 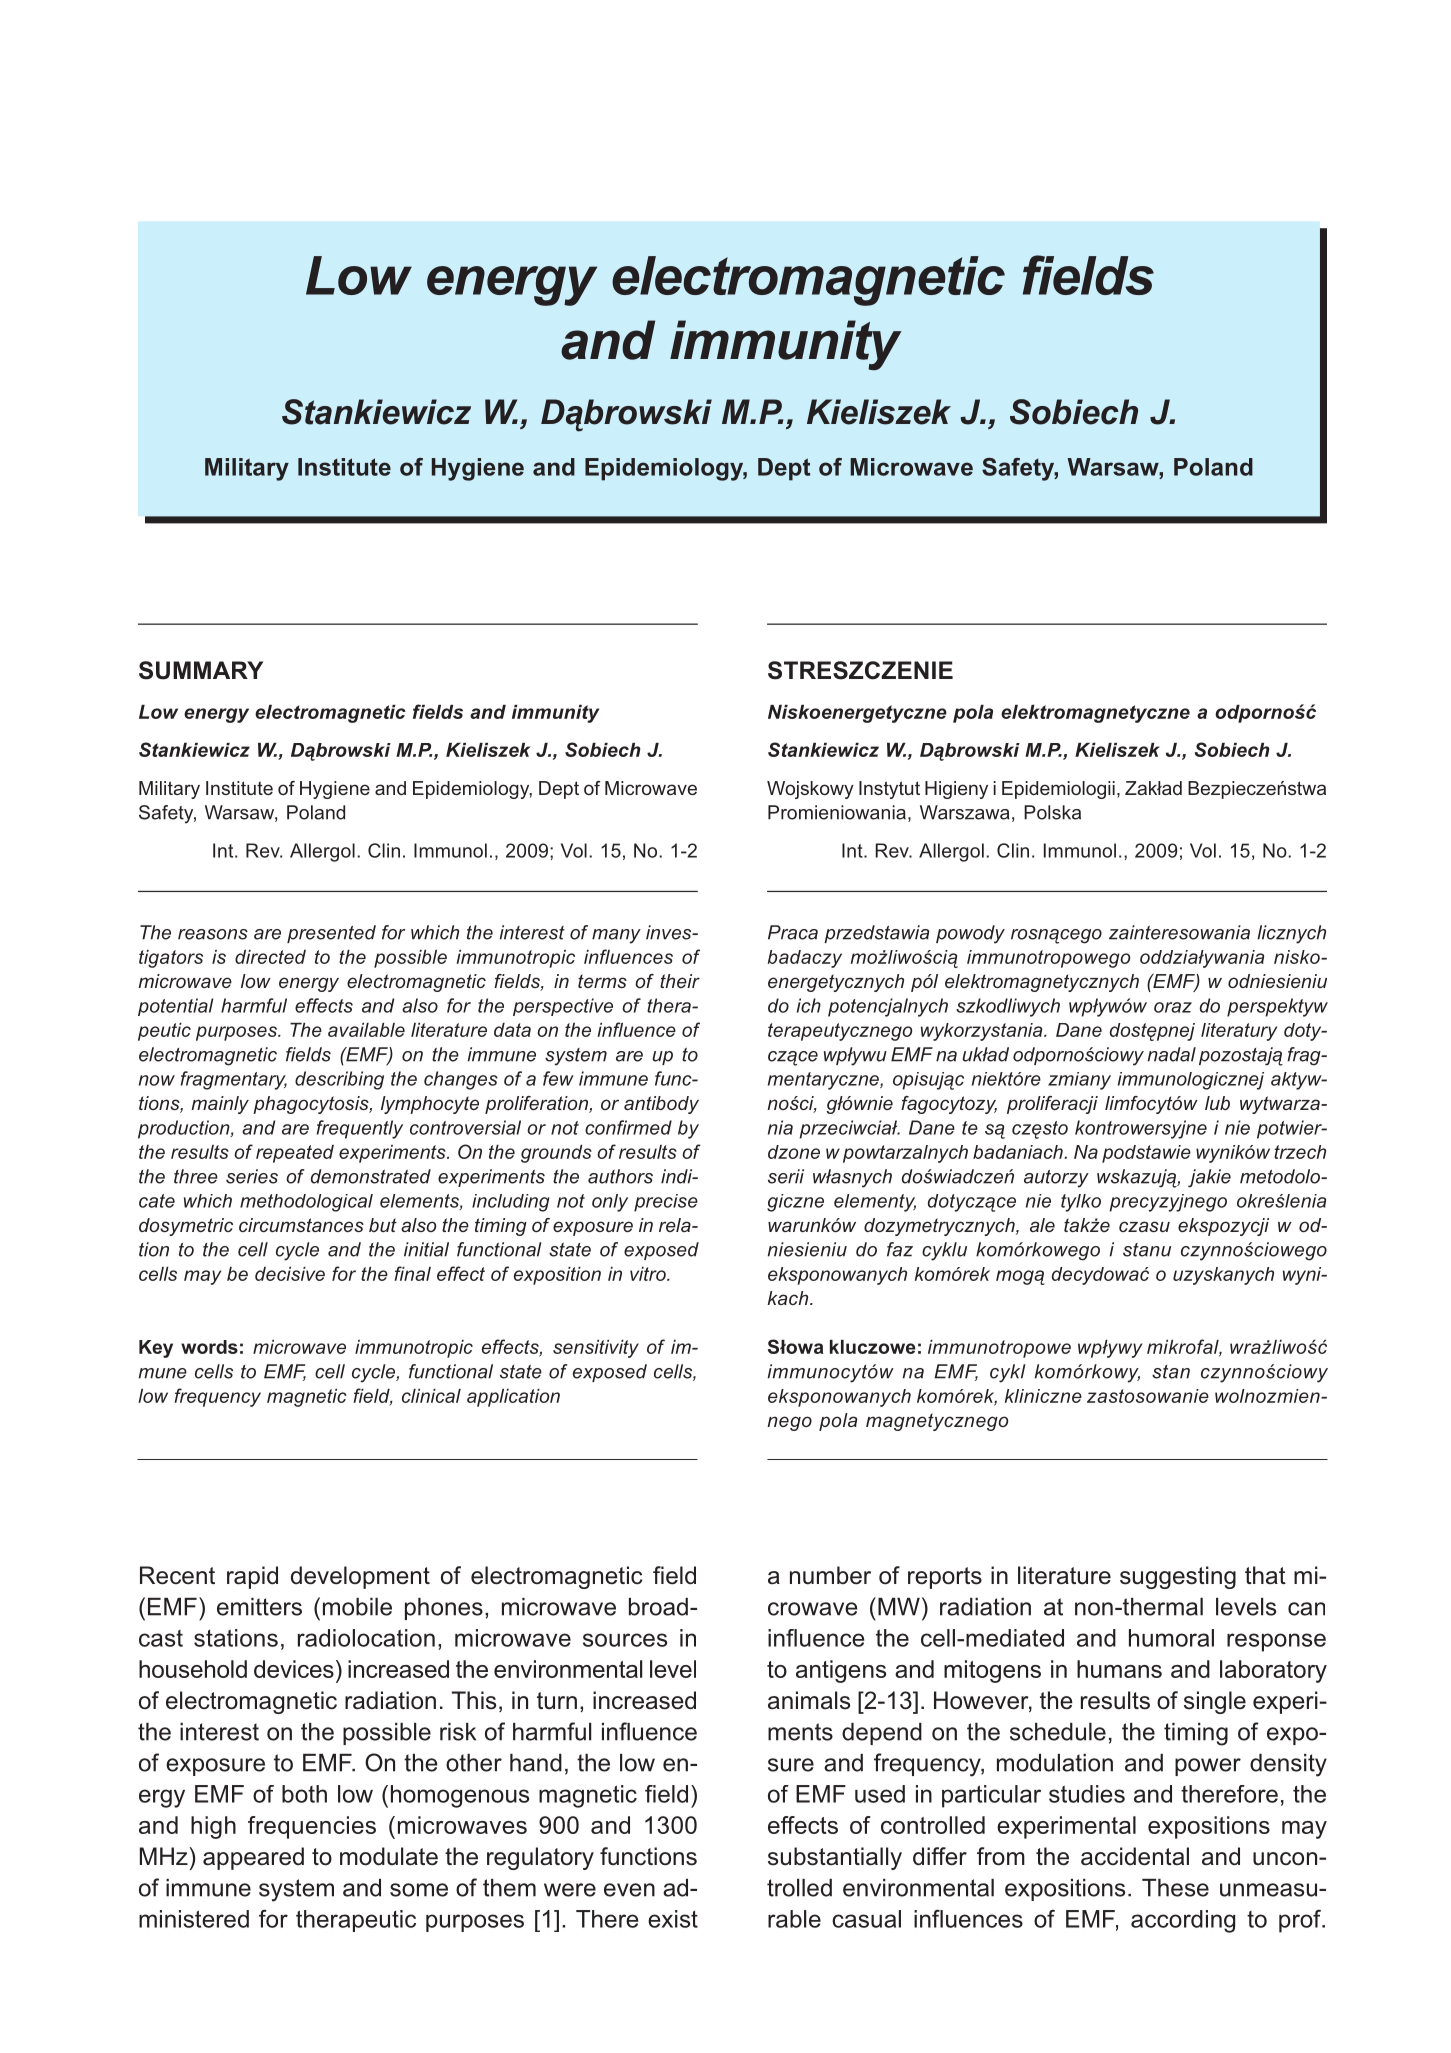 What do you see at coordinates (616, 936) in the screenshot?
I see `many` at bounding box center [616, 936].
